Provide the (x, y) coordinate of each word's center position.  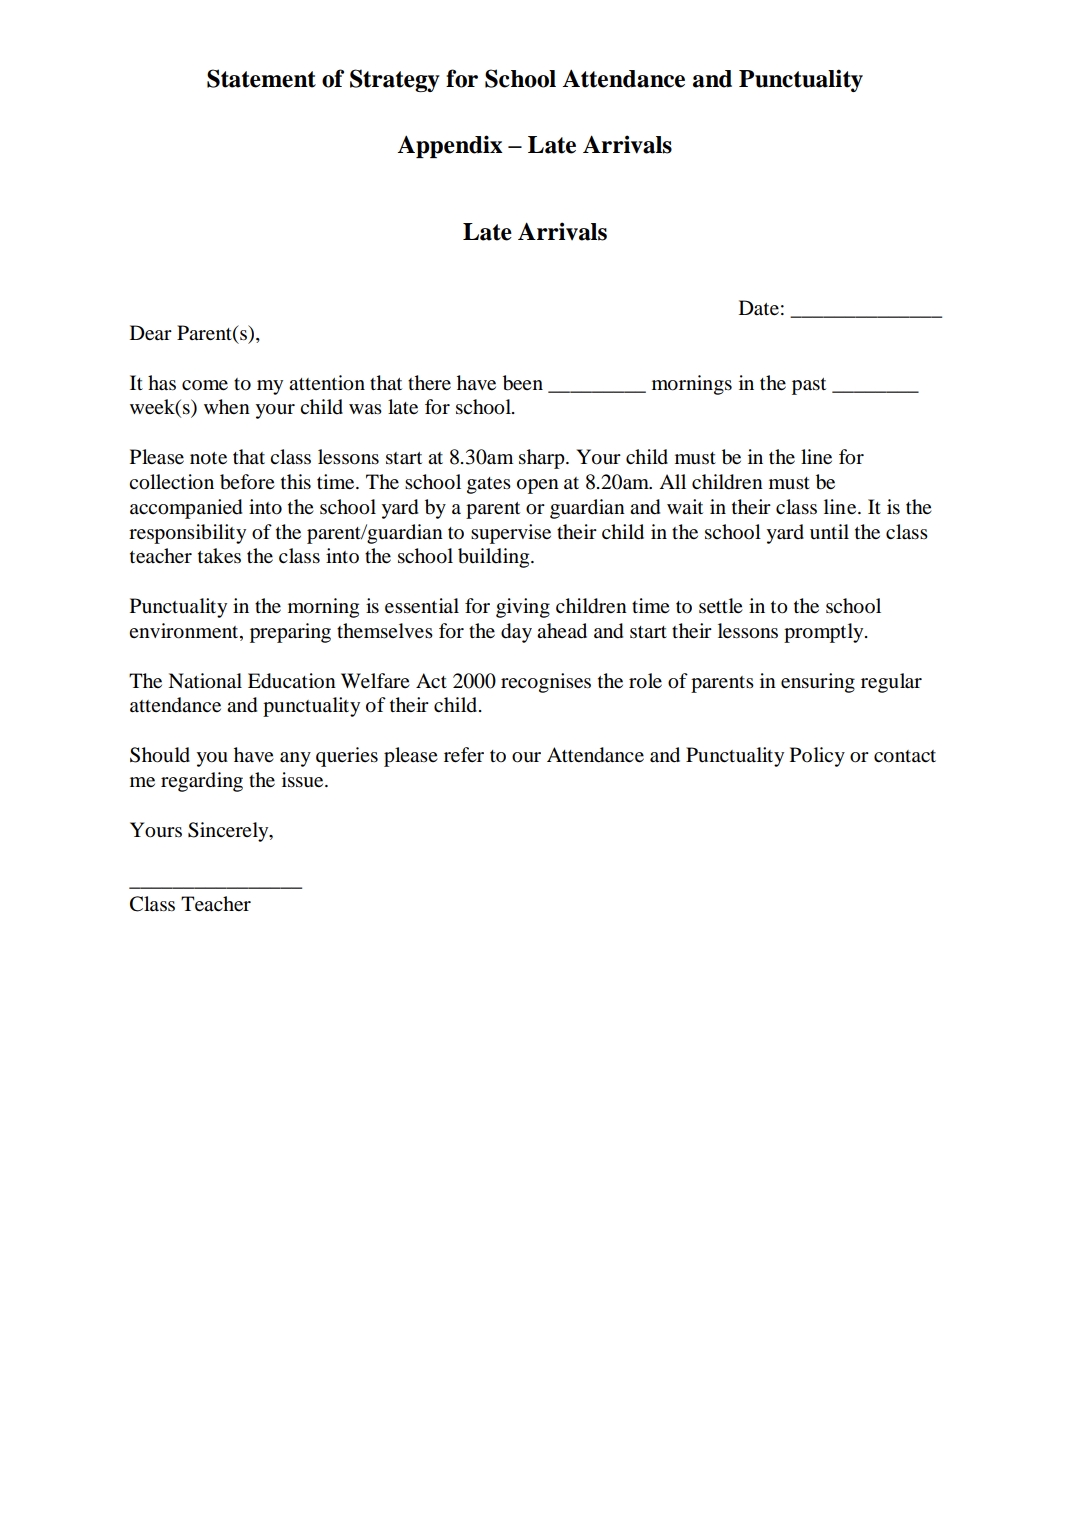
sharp (543, 459)
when (227, 406)
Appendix (450, 146)
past (809, 386)
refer (464, 755)
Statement (261, 78)
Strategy (395, 80)
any (295, 759)
